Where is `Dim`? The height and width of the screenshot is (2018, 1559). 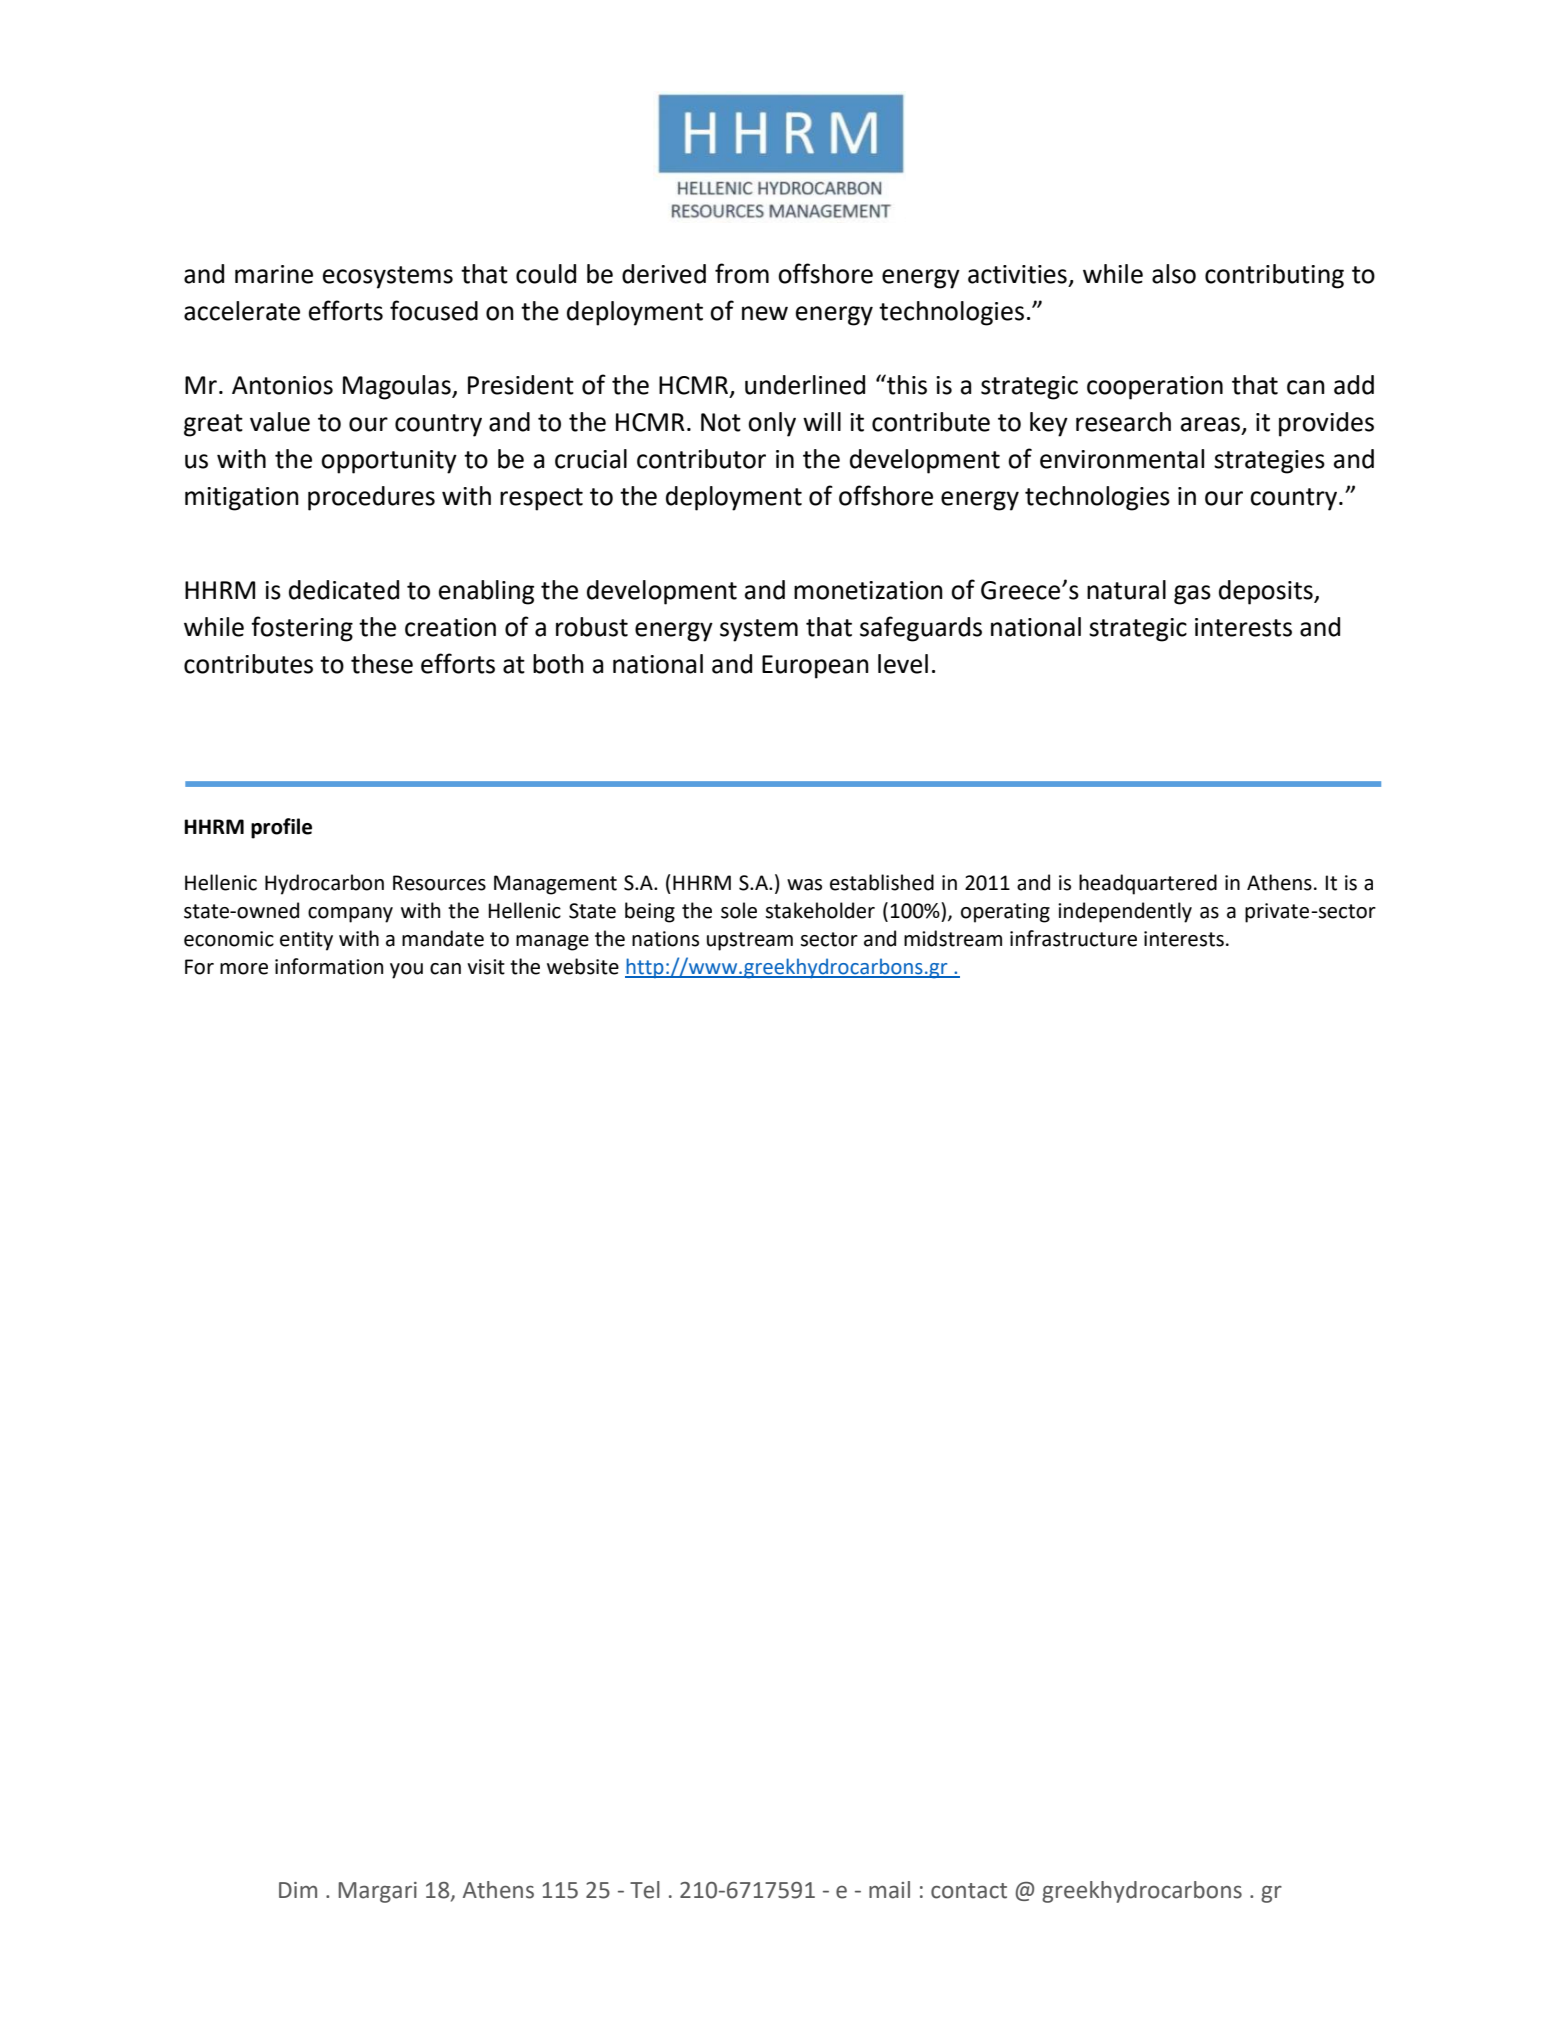
Dim is located at coordinates (298, 1890).
